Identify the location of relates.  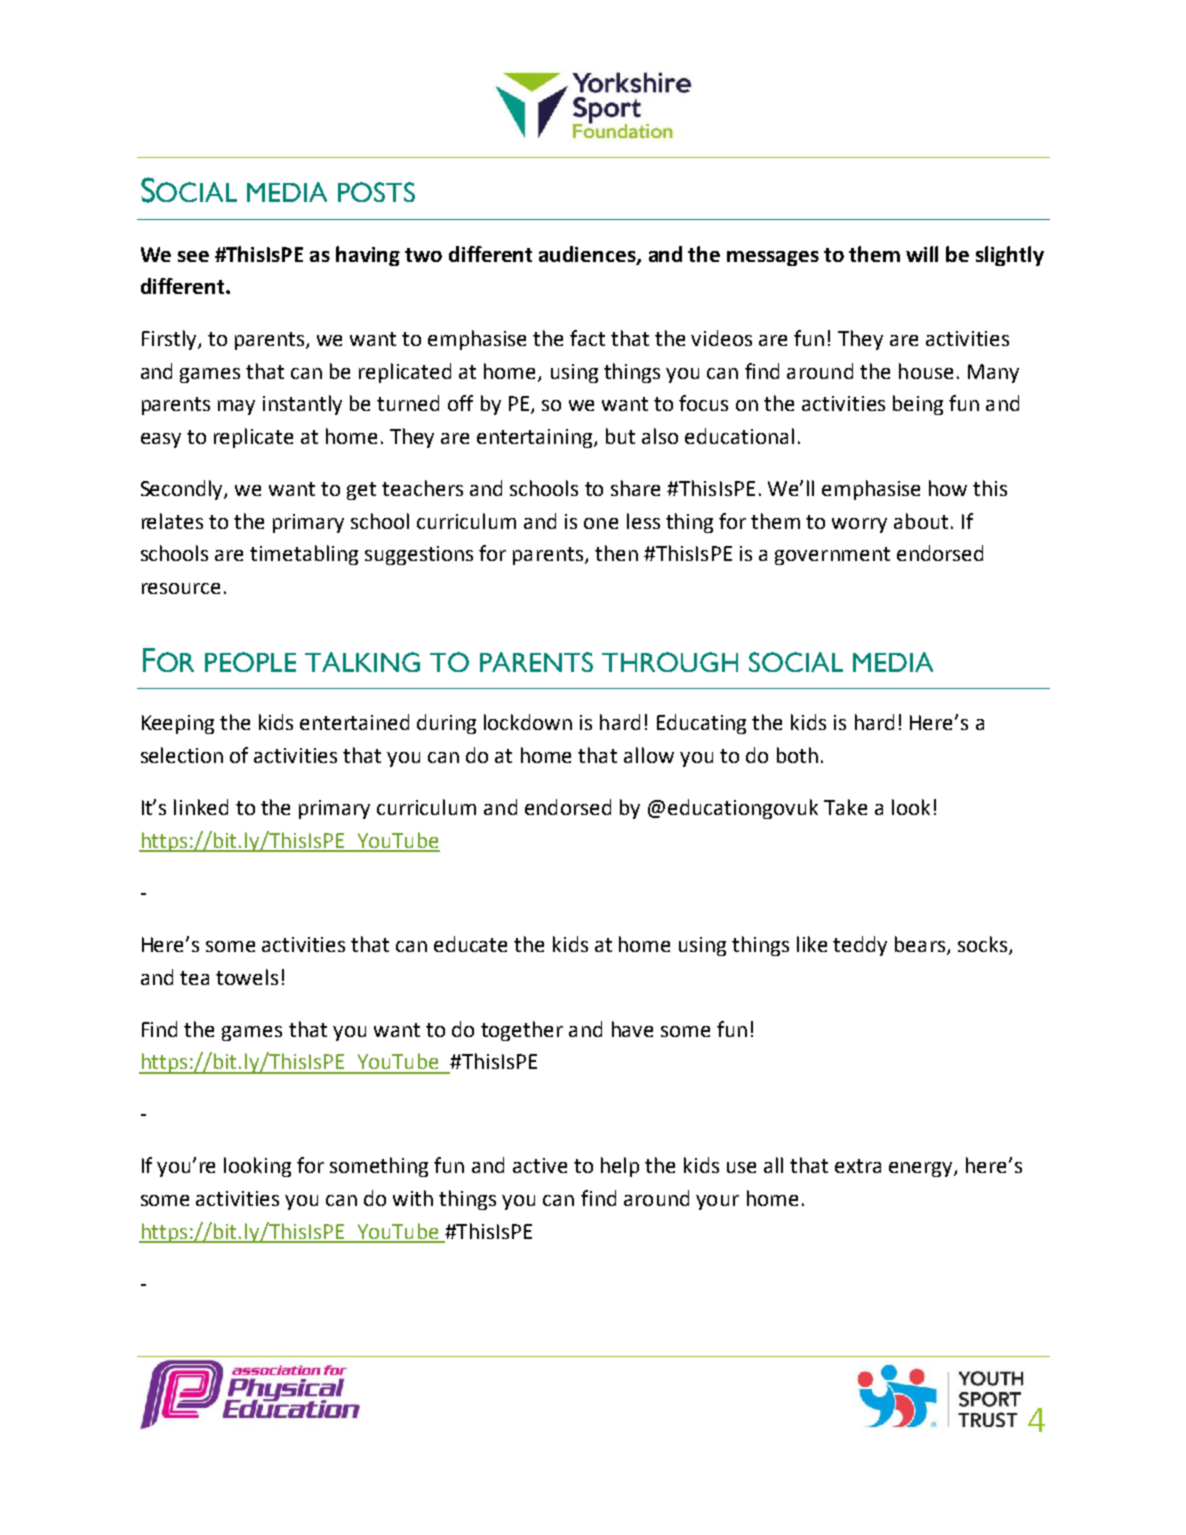
(172, 521).
